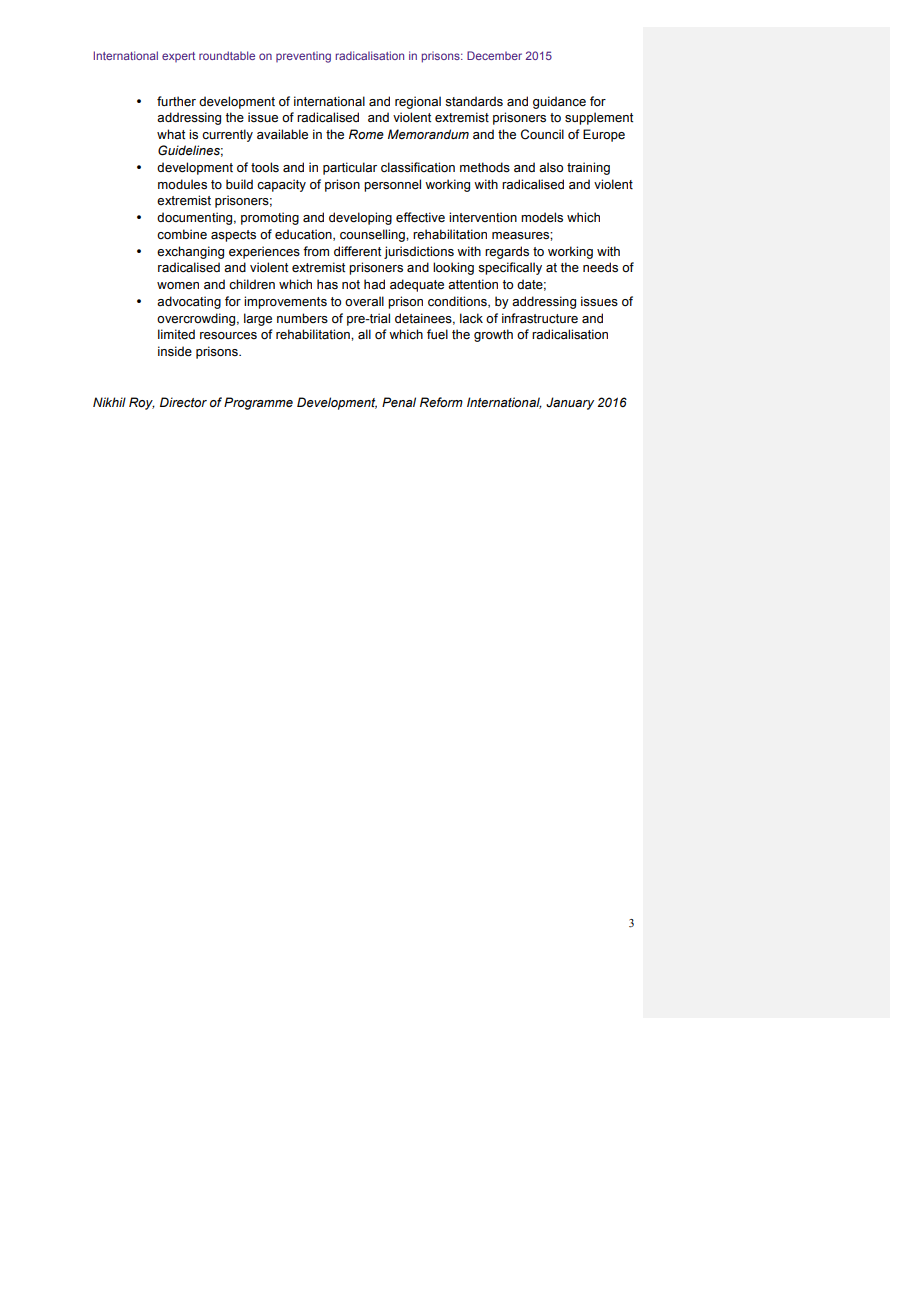 The height and width of the screenshot is (1308, 924). I want to click on December, so click(494, 55).
